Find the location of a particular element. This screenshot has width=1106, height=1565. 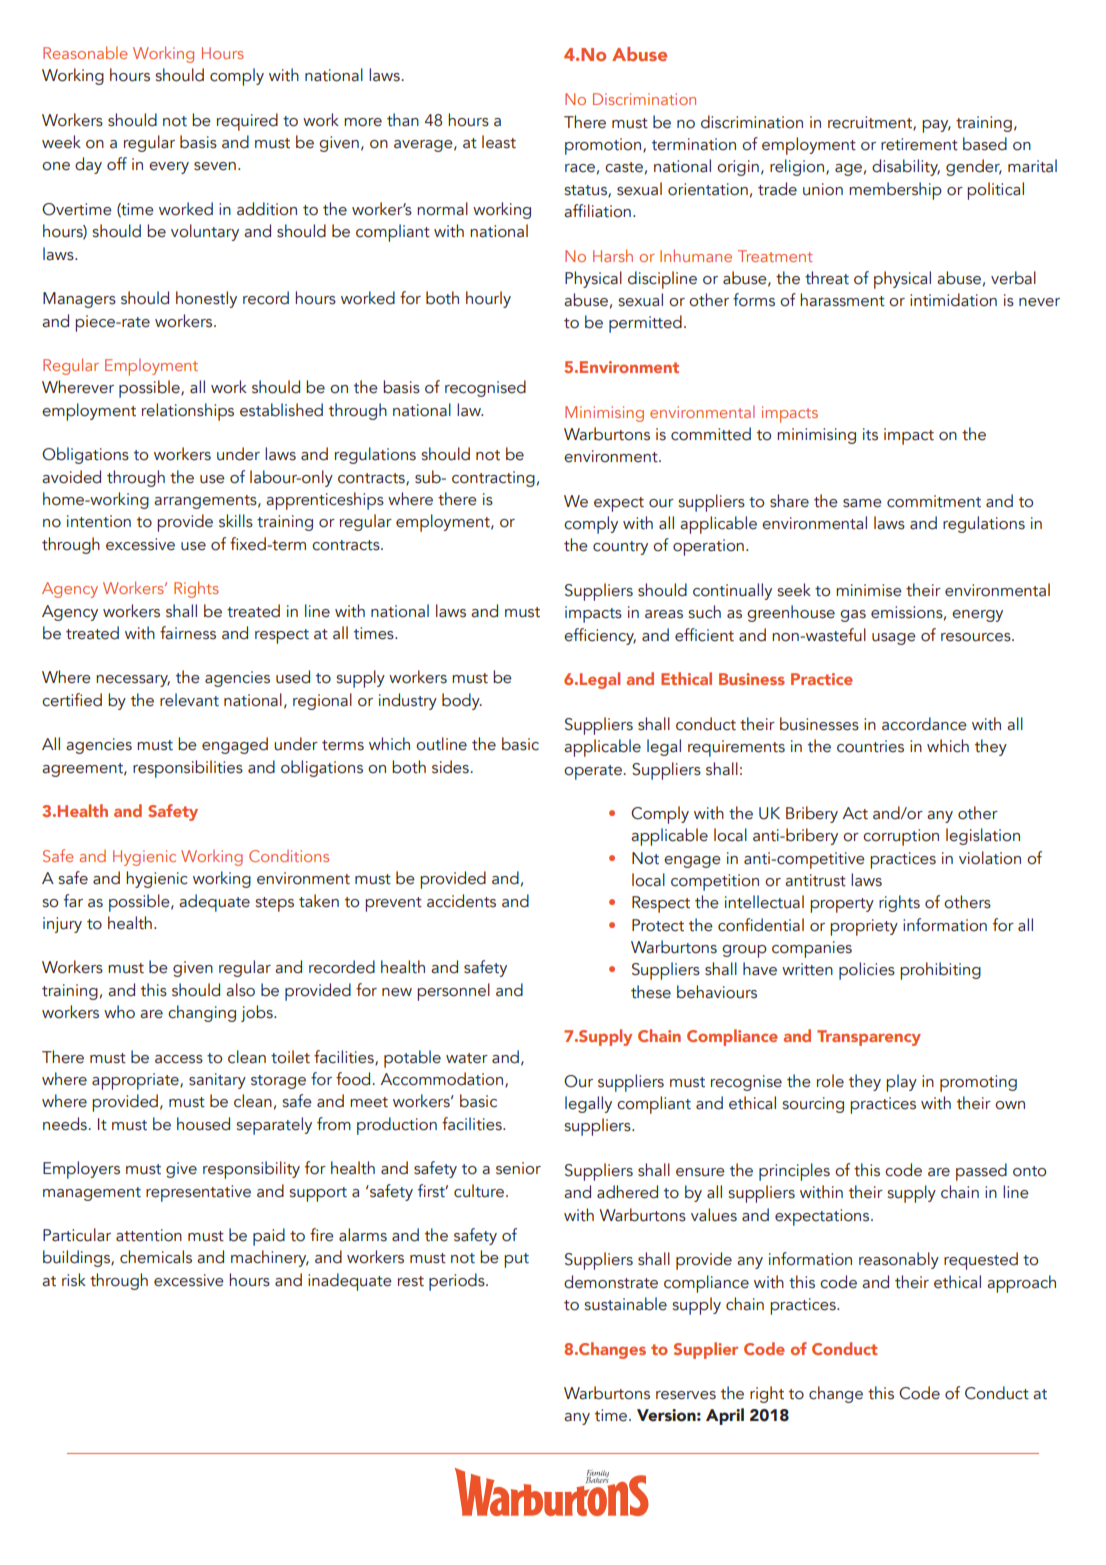

pay is located at coordinates (936, 126).
